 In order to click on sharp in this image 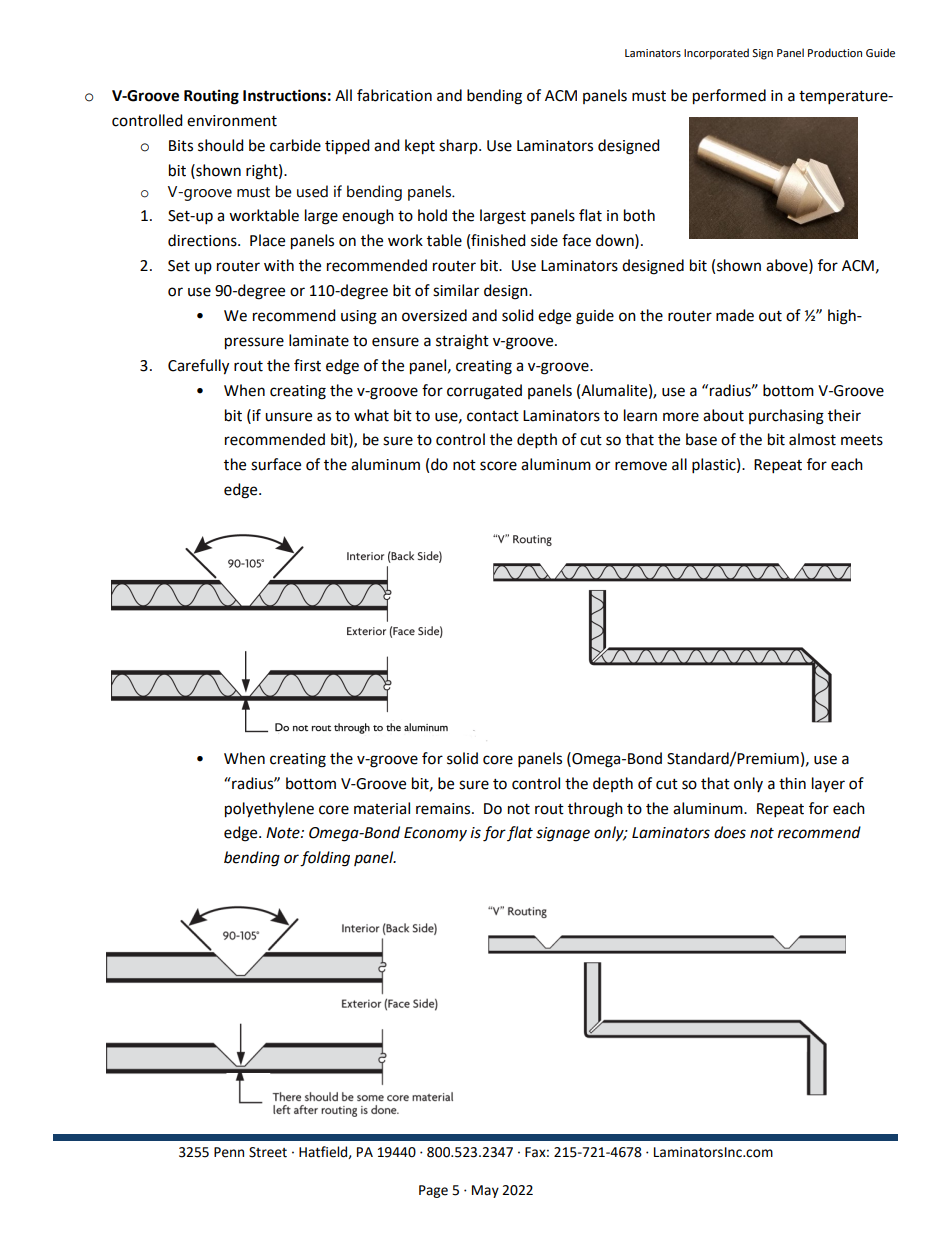, I will do `click(459, 146)`.
